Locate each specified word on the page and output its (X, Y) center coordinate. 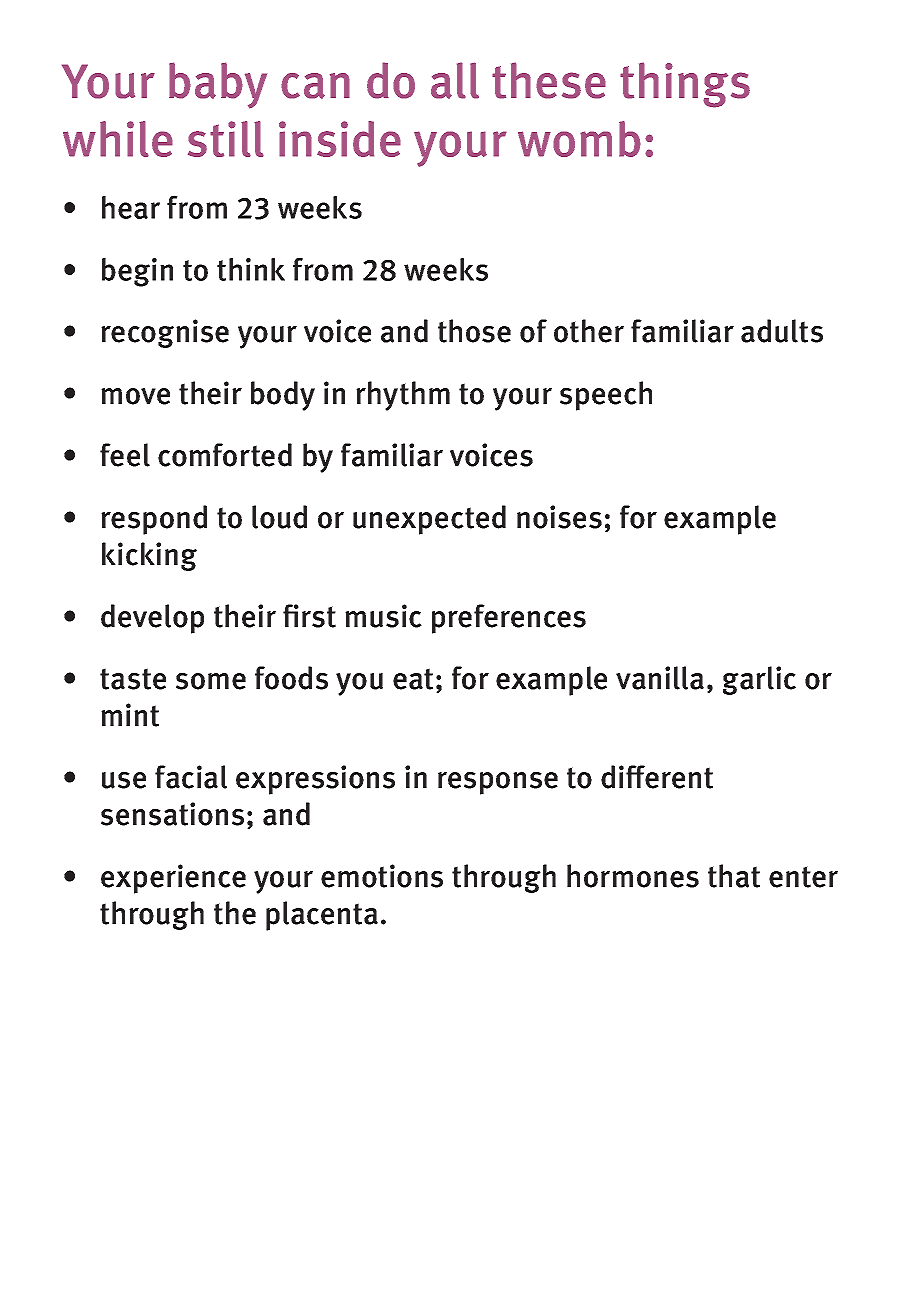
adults (782, 331)
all (455, 80)
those (474, 331)
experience (173, 879)
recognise (165, 333)
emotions (382, 876)
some (211, 681)
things (685, 85)
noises (559, 517)
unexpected (429, 520)
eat (413, 679)
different (657, 777)
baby (218, 85)
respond (154, 520)
